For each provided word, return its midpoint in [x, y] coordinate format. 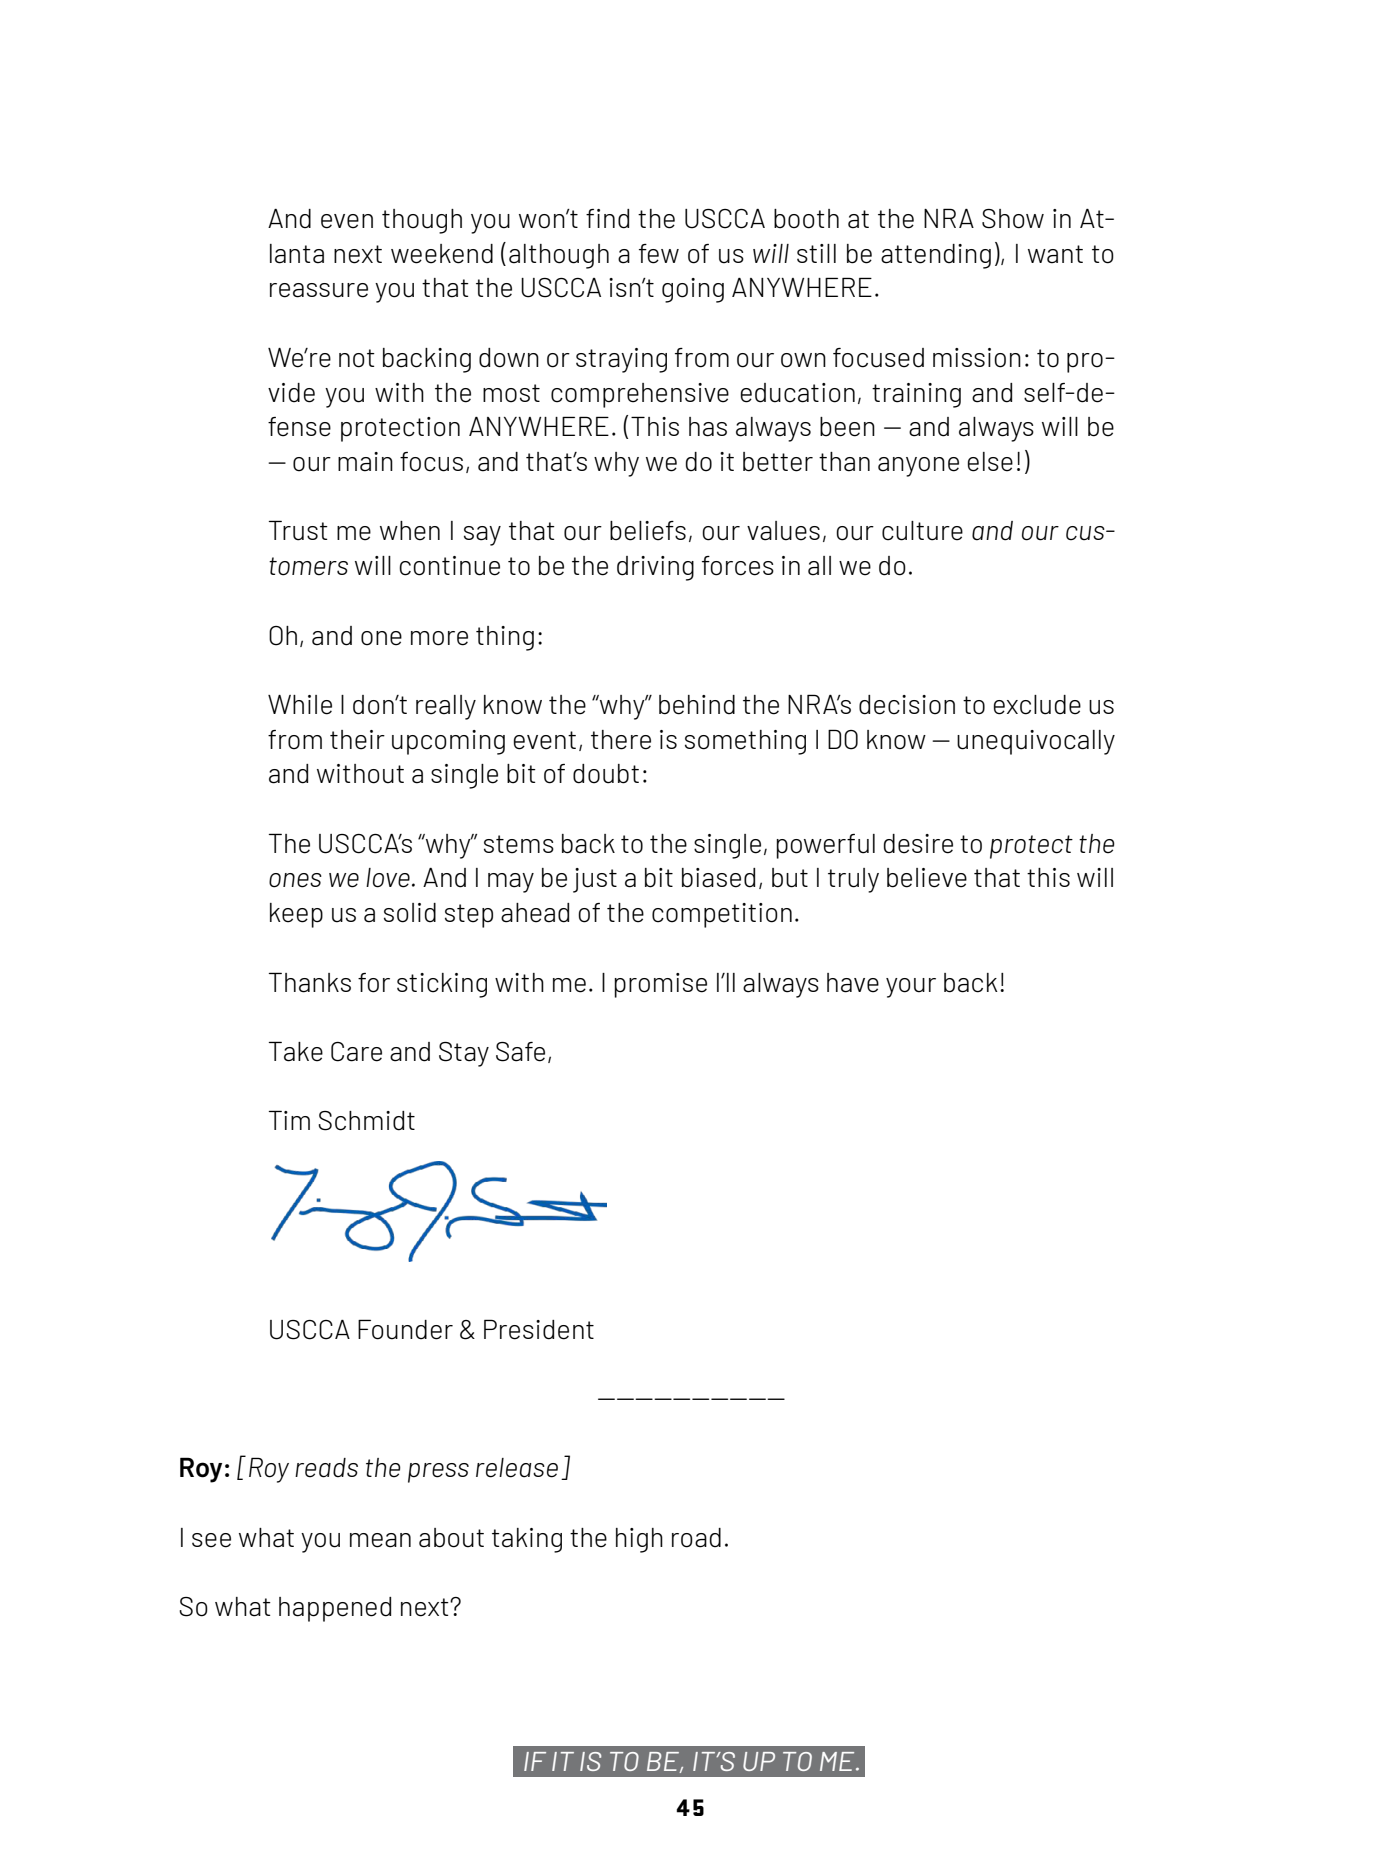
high [639, 1540]
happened [335, 1609]
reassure [319, 290]
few [659, 254]
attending [936, 256]
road [696, 1538]
